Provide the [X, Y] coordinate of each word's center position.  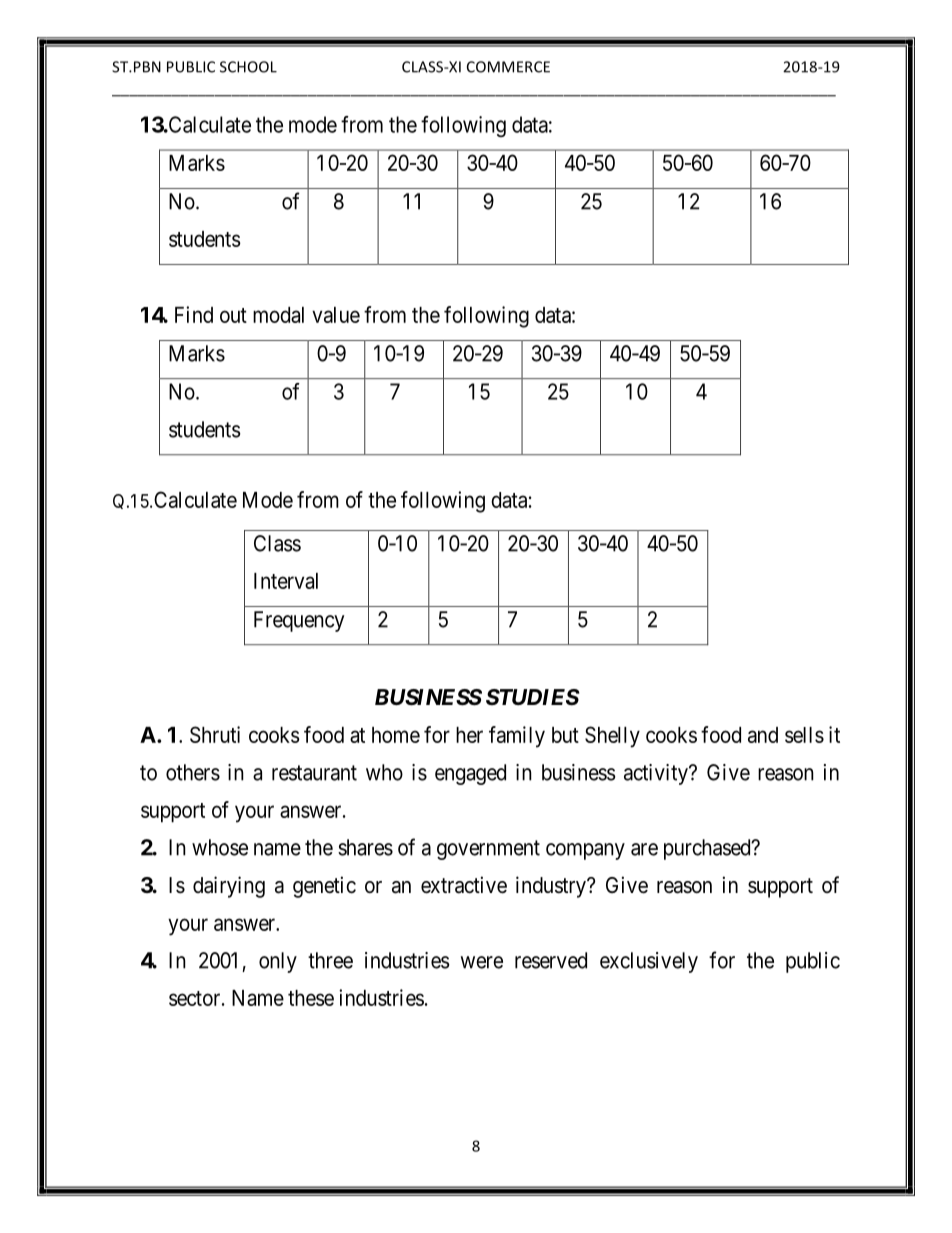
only [278, 962]
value [336, 315]
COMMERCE [508, 67]
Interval [286, 581]
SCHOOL [248, 67]
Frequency [299, 621]
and [763, 735]
